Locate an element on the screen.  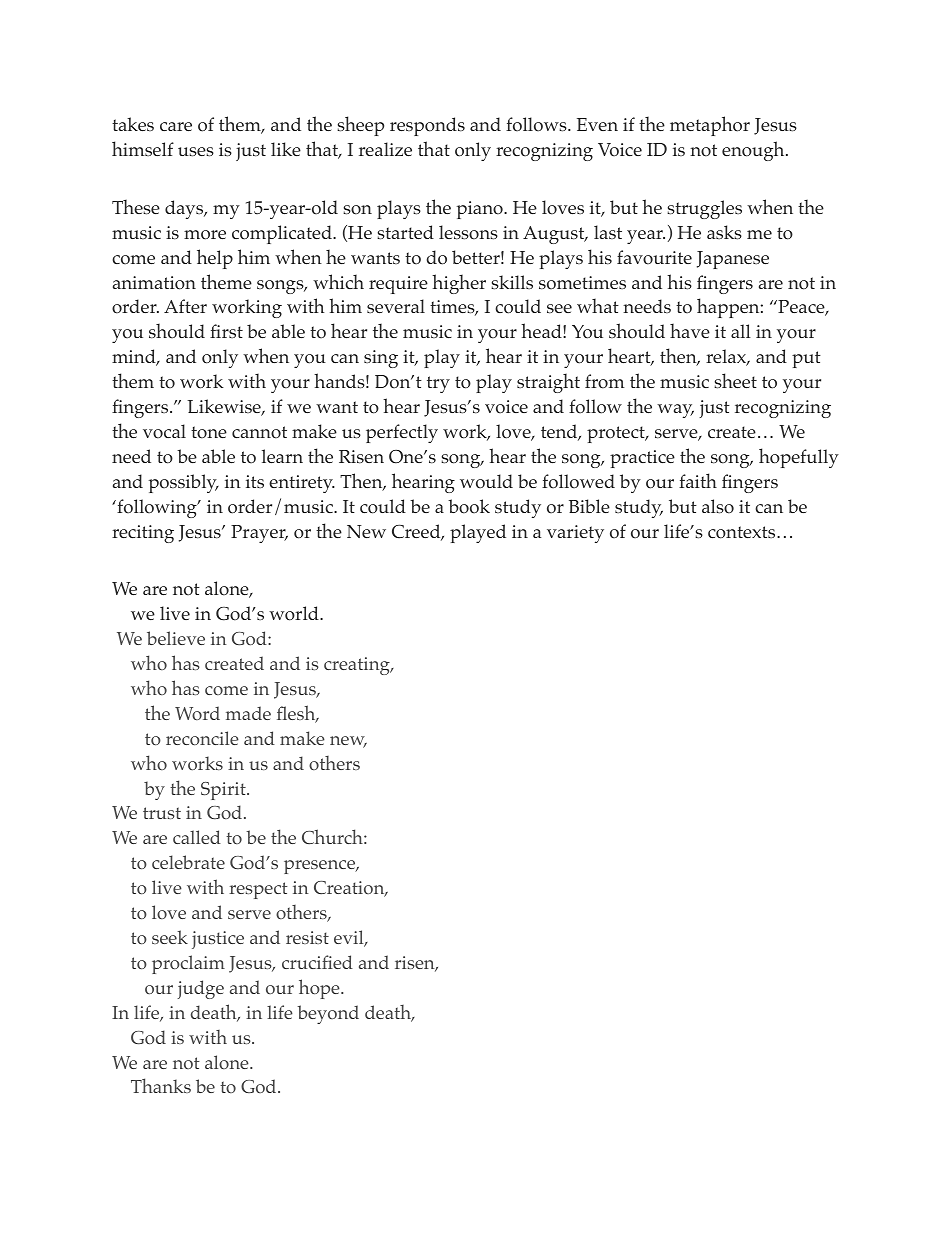
faith is located at coordinates (698, 480).
